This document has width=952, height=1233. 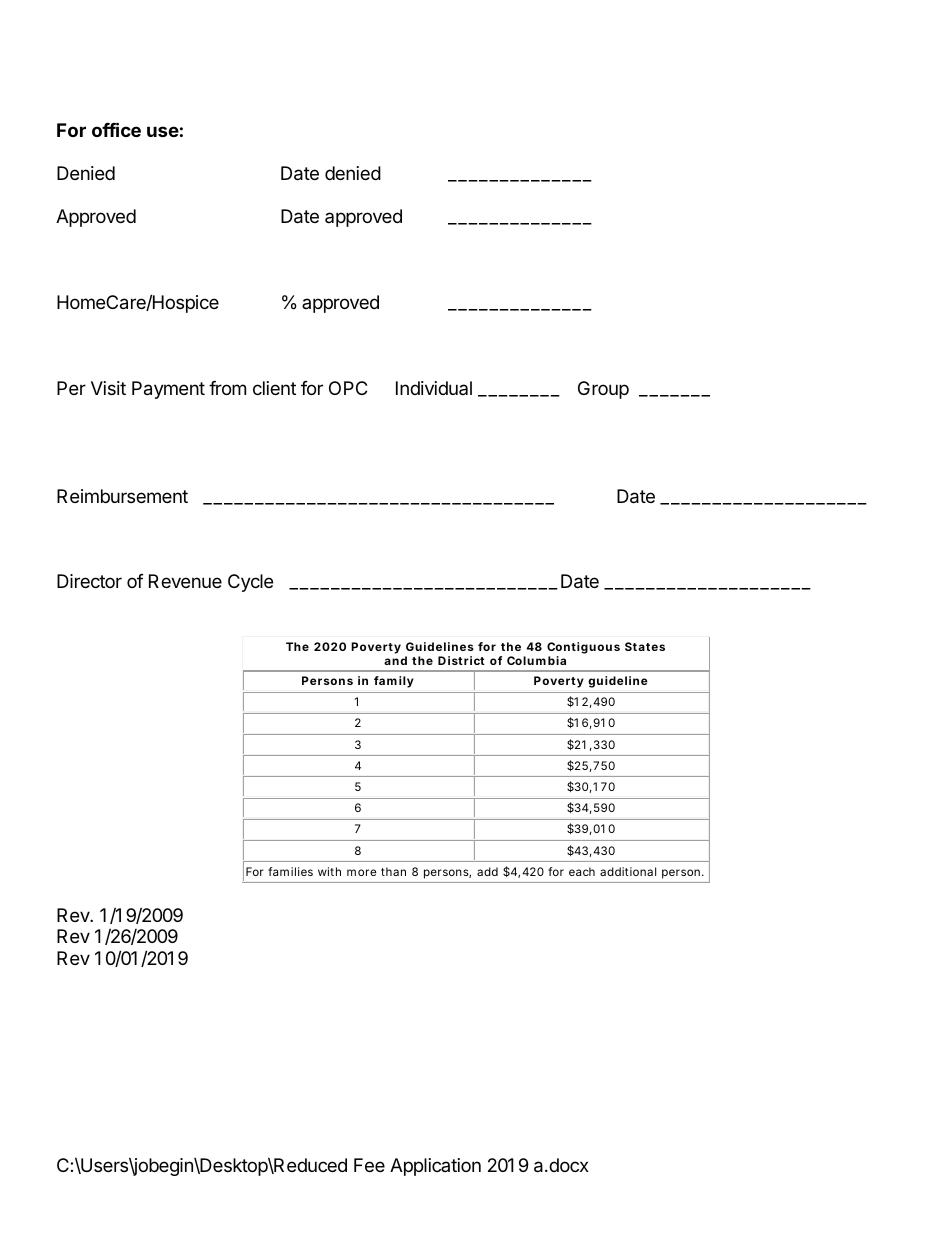 What do you see at coordinates (603, 390) in the document?
I see `Group` at bounding box center [603, 390].
